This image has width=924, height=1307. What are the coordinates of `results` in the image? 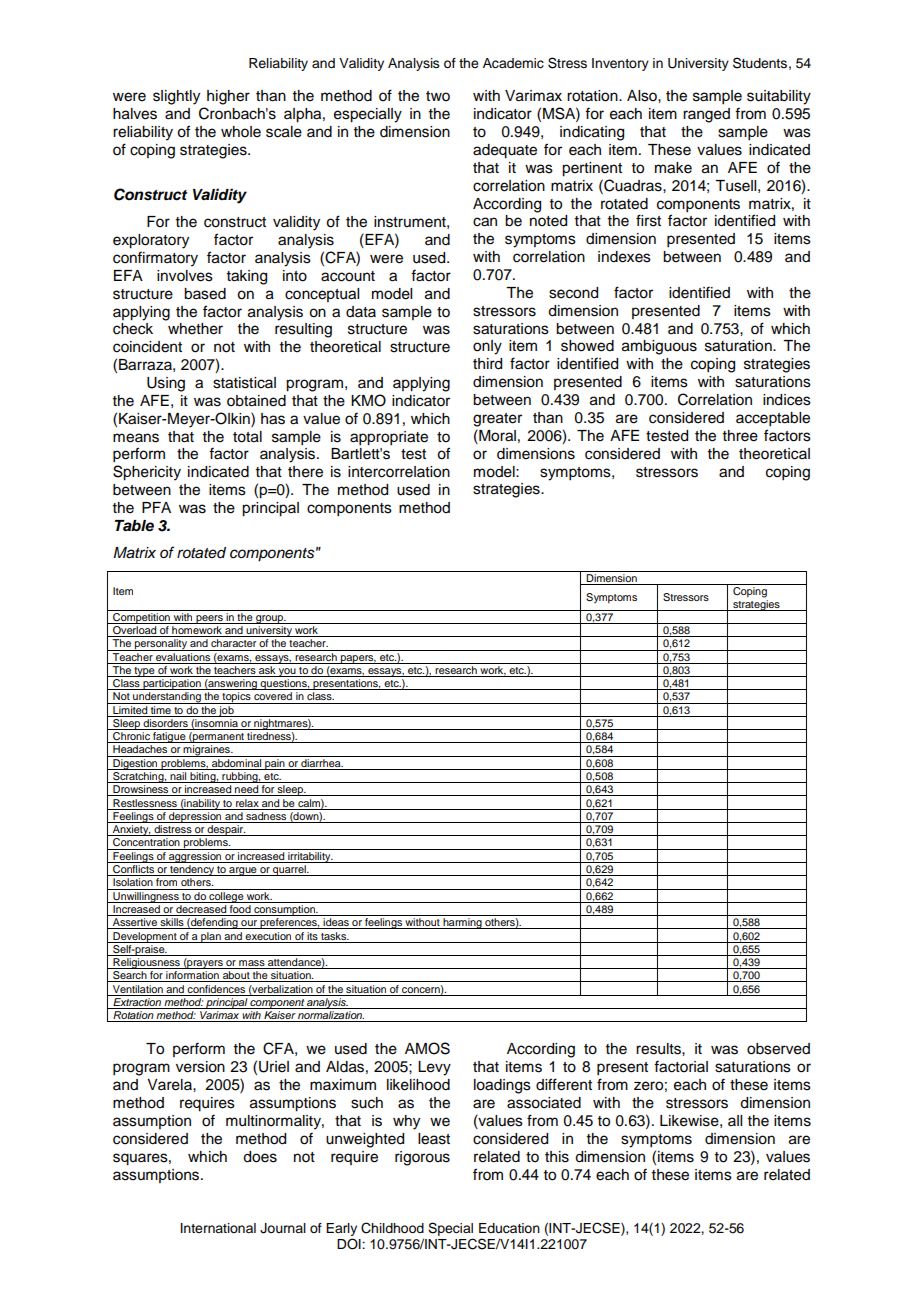 It's located at (659, 1049).
